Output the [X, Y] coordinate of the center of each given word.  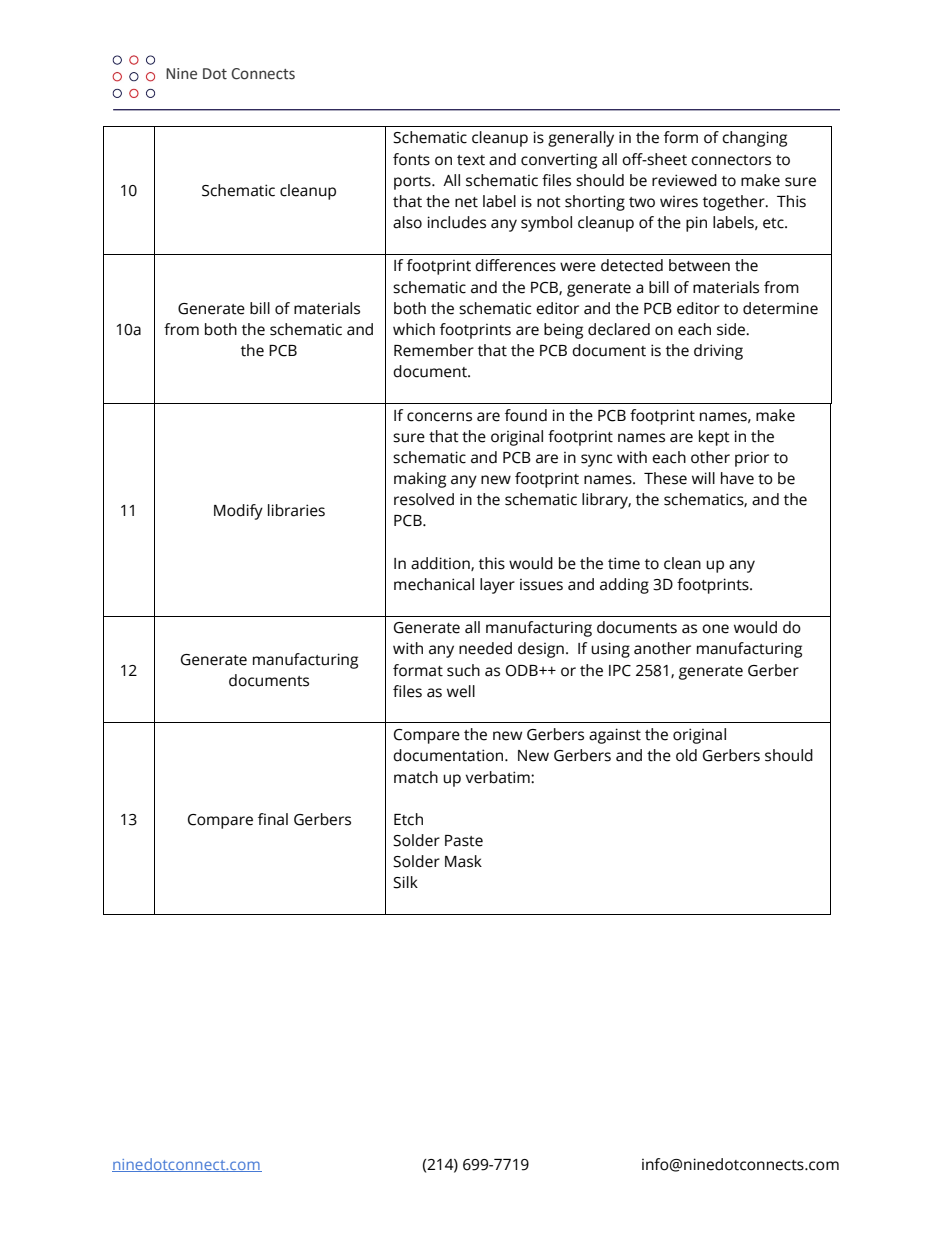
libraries [296, 510]
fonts [411, 159]
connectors [731, 160]
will [703, 478]
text [471, 160]
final [273, 819]
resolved [424, 499]
